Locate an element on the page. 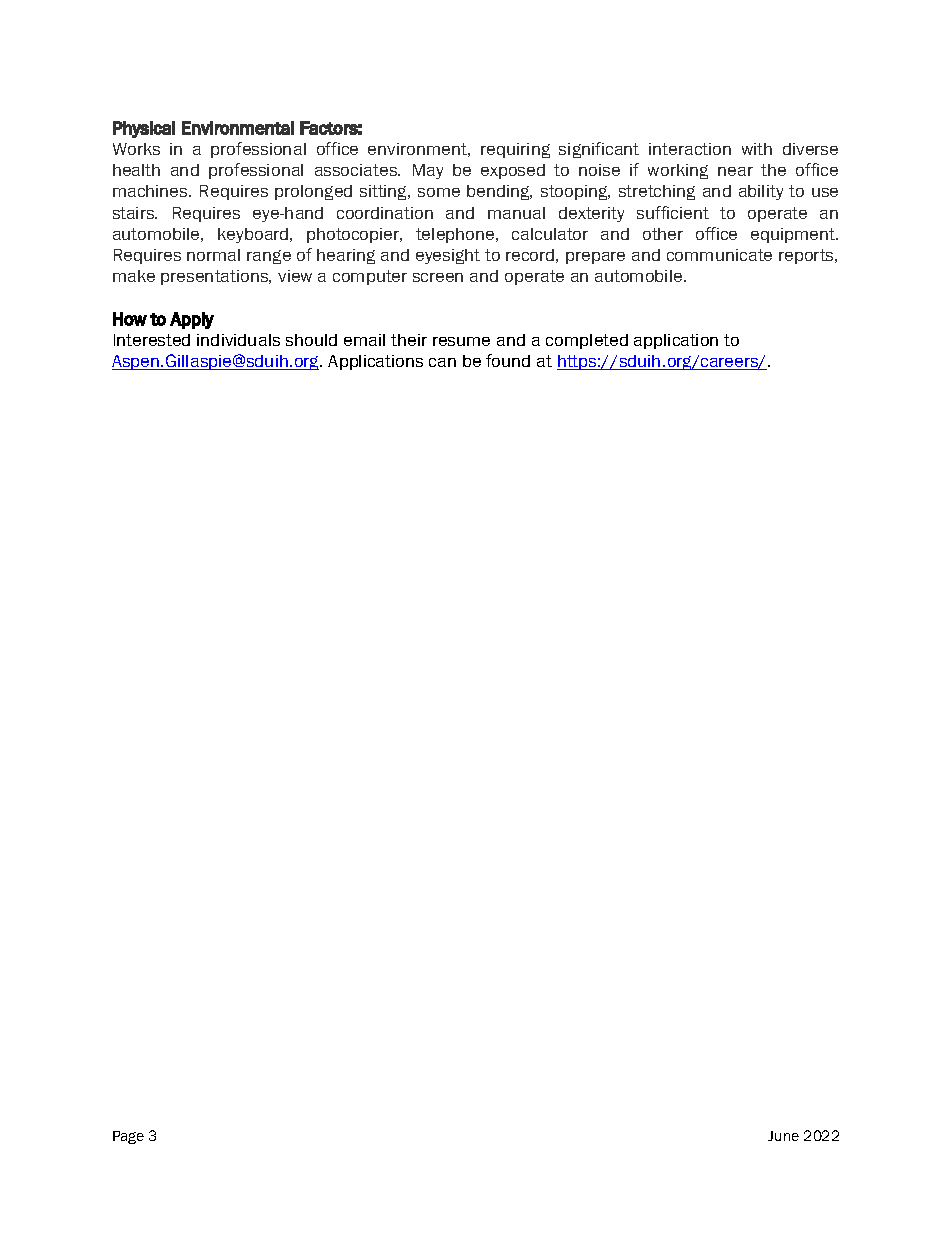  individuals is located at coordinates (238, 340).
